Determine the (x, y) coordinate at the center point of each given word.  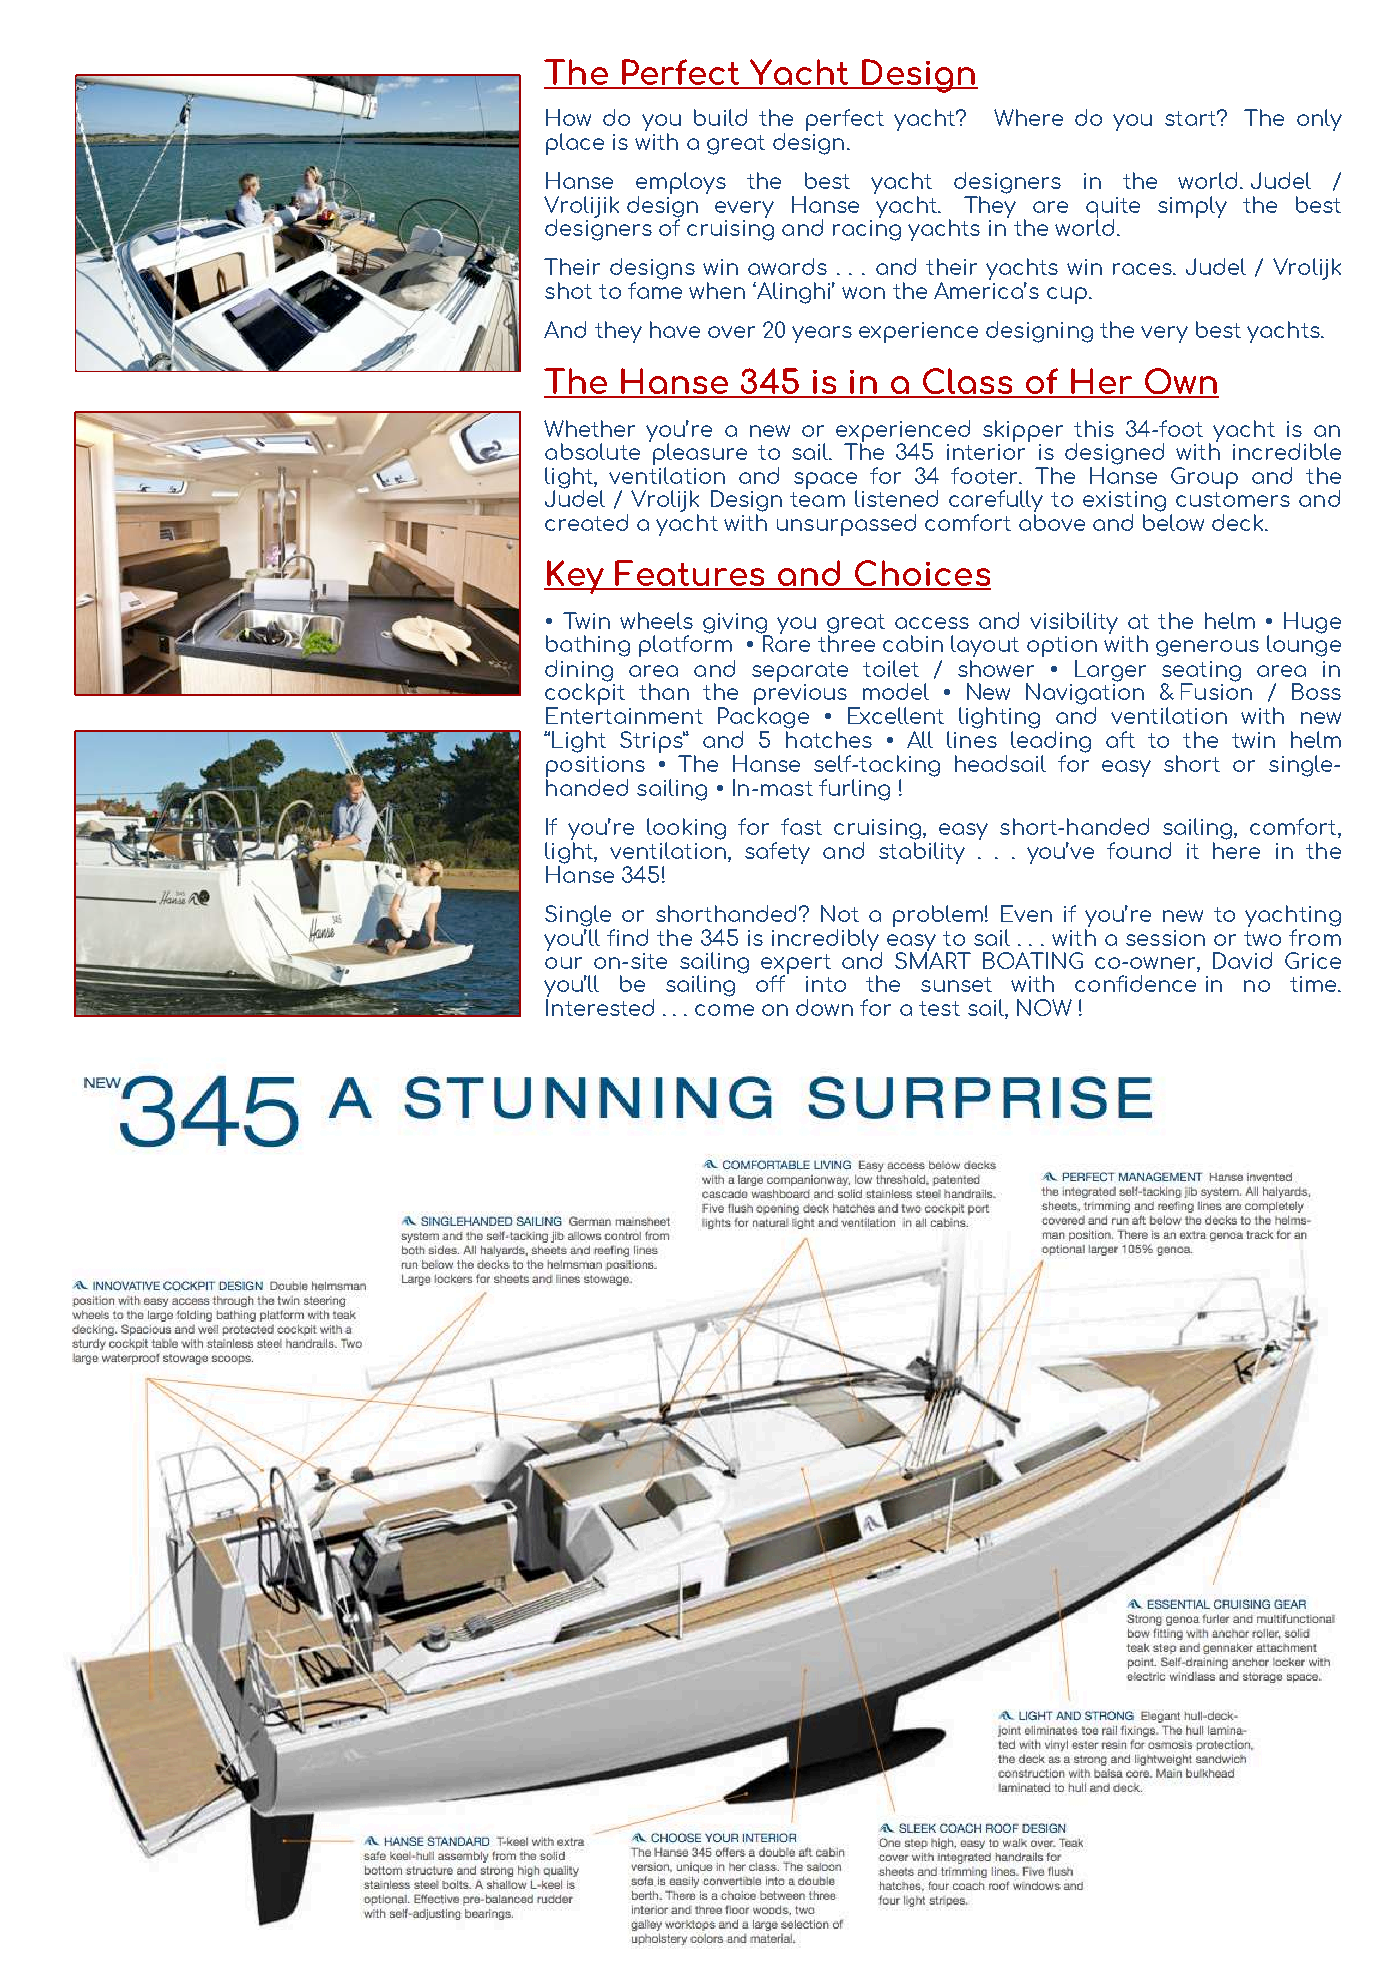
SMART (933, 959)
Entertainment (624, 715)
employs (681, 184)
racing (867, 229)
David (1242, 960)
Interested (600, 1007)
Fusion (1216, 690)
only (1319, 120)
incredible (1287, 451)
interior (986, 450)
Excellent (896, 715)
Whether (589, 428)
